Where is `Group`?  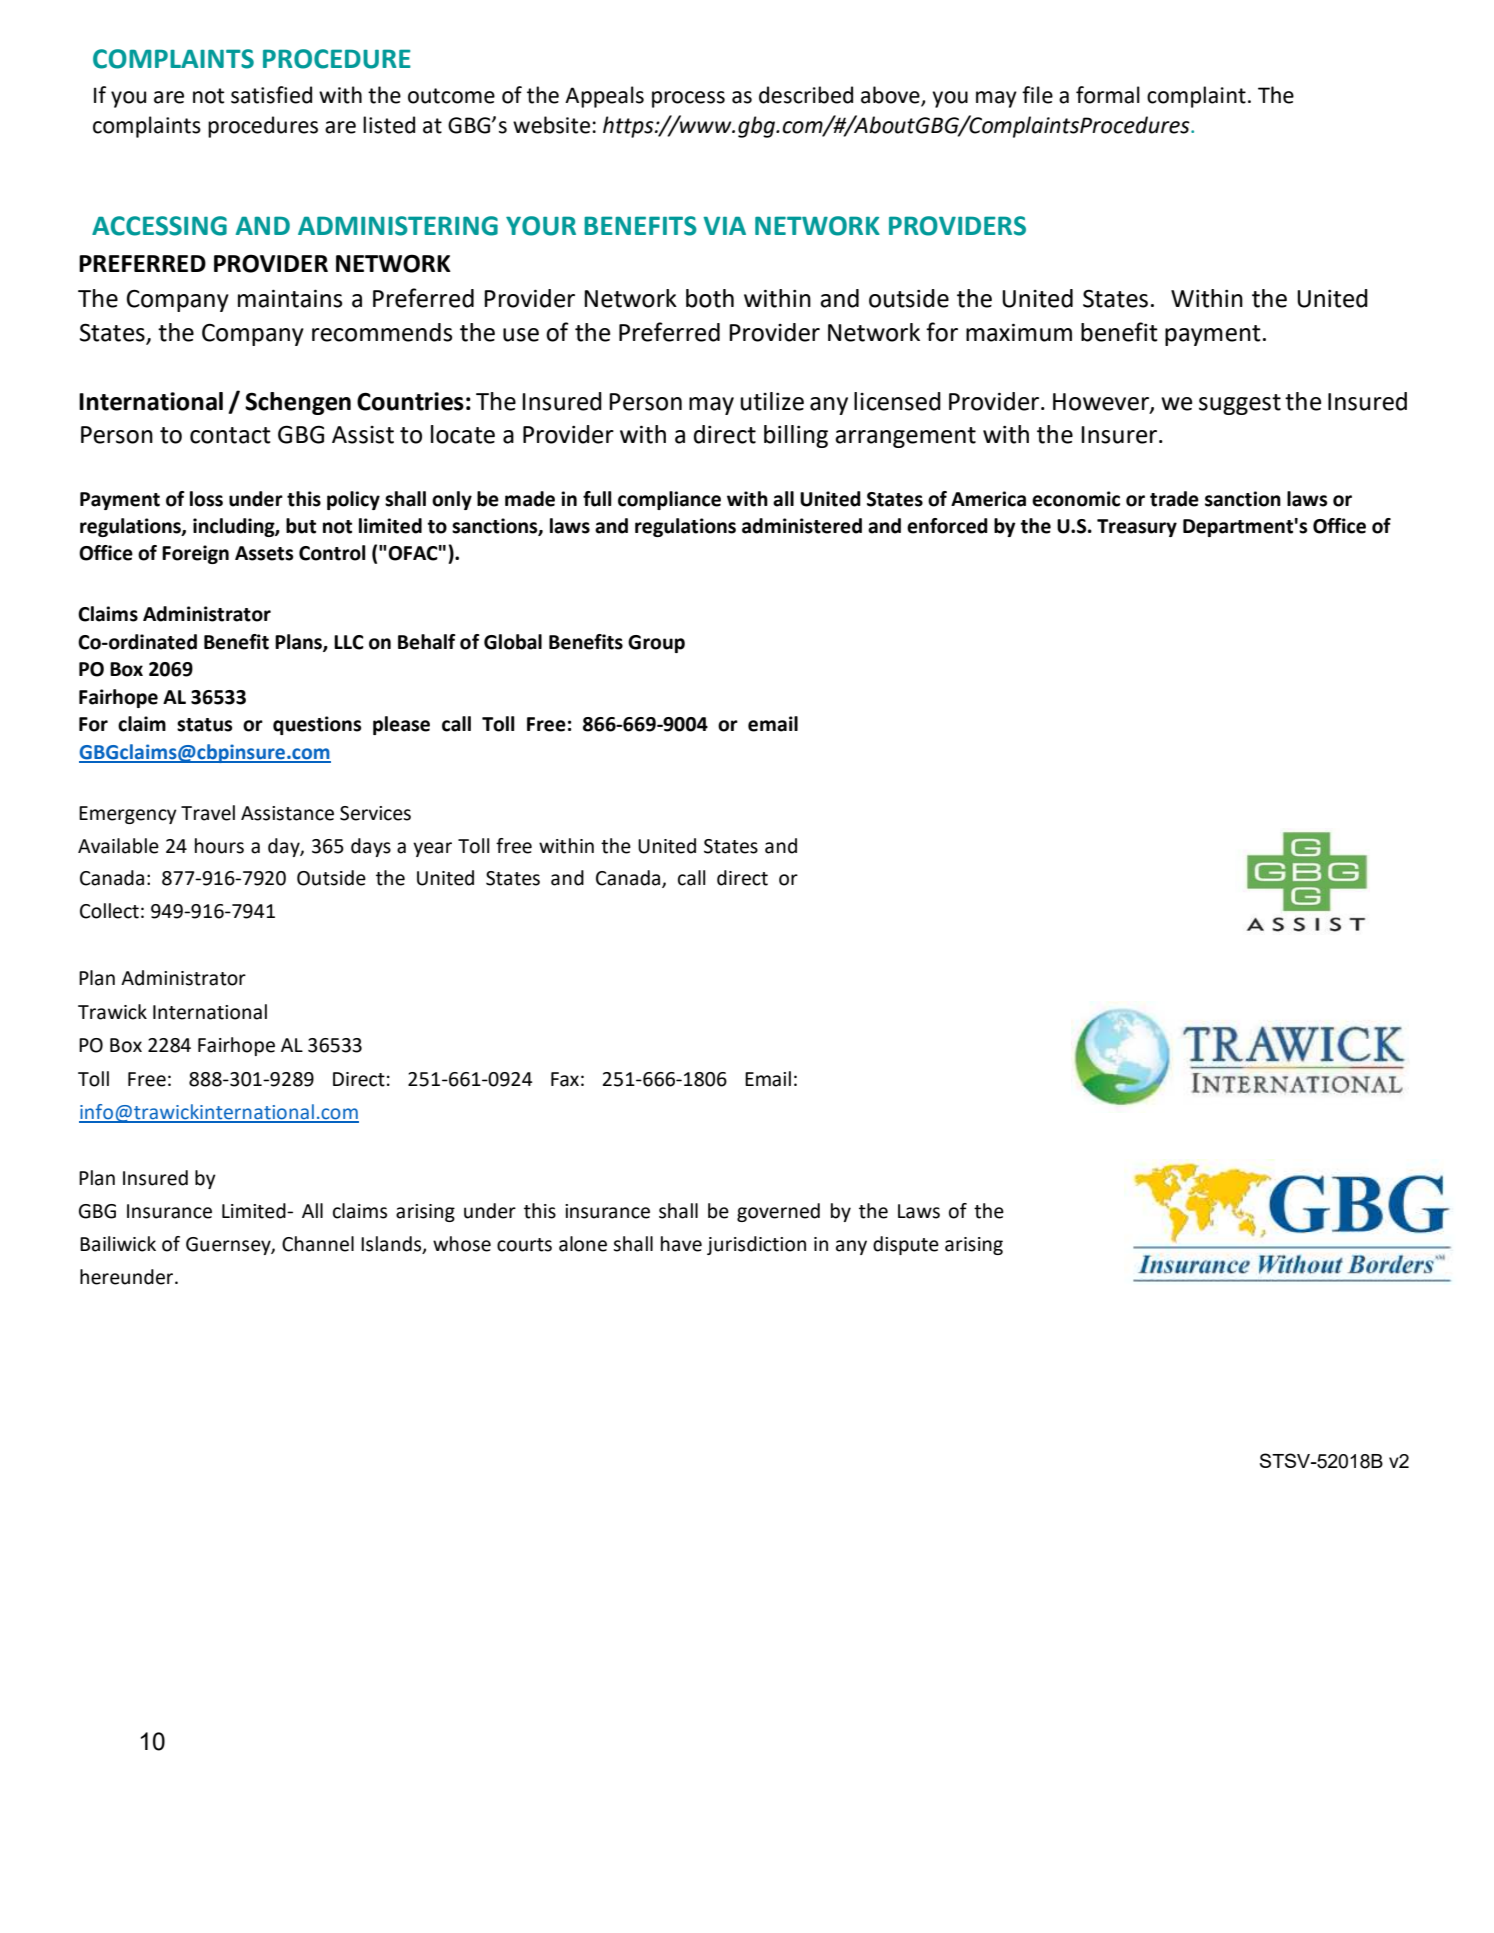 Group is located at coordinates (656, 644).
